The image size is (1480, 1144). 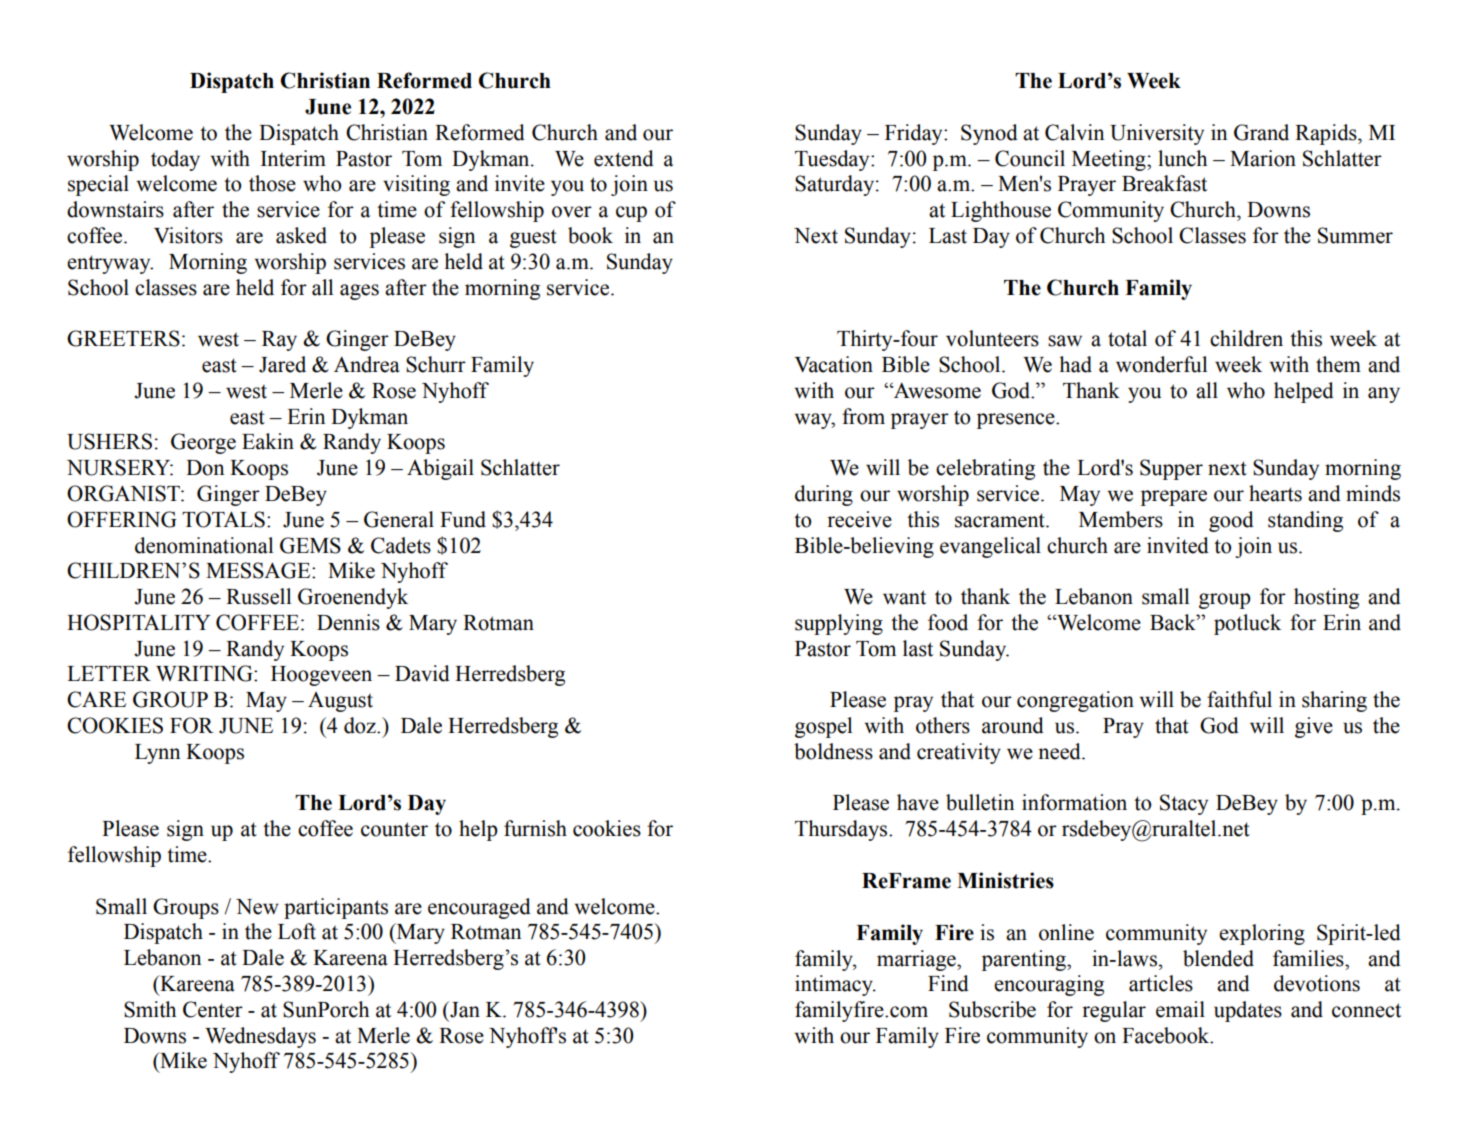 What do you see at coordinates (293, 158) in the screenshot?
I see `Interim` at bounding box center [293, 158].
